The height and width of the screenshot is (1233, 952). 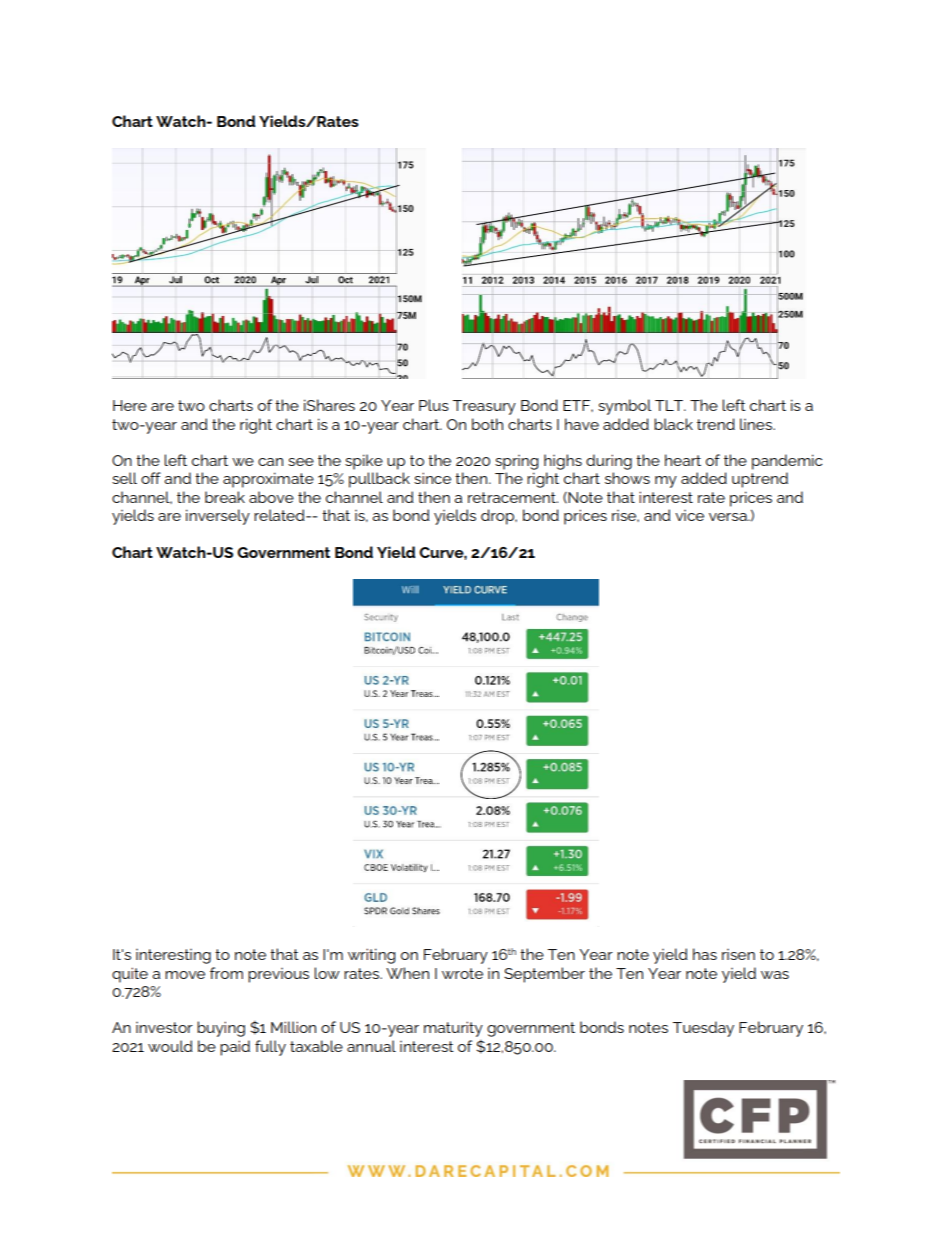 I want to click on versa, so click(x=729, y=517).
